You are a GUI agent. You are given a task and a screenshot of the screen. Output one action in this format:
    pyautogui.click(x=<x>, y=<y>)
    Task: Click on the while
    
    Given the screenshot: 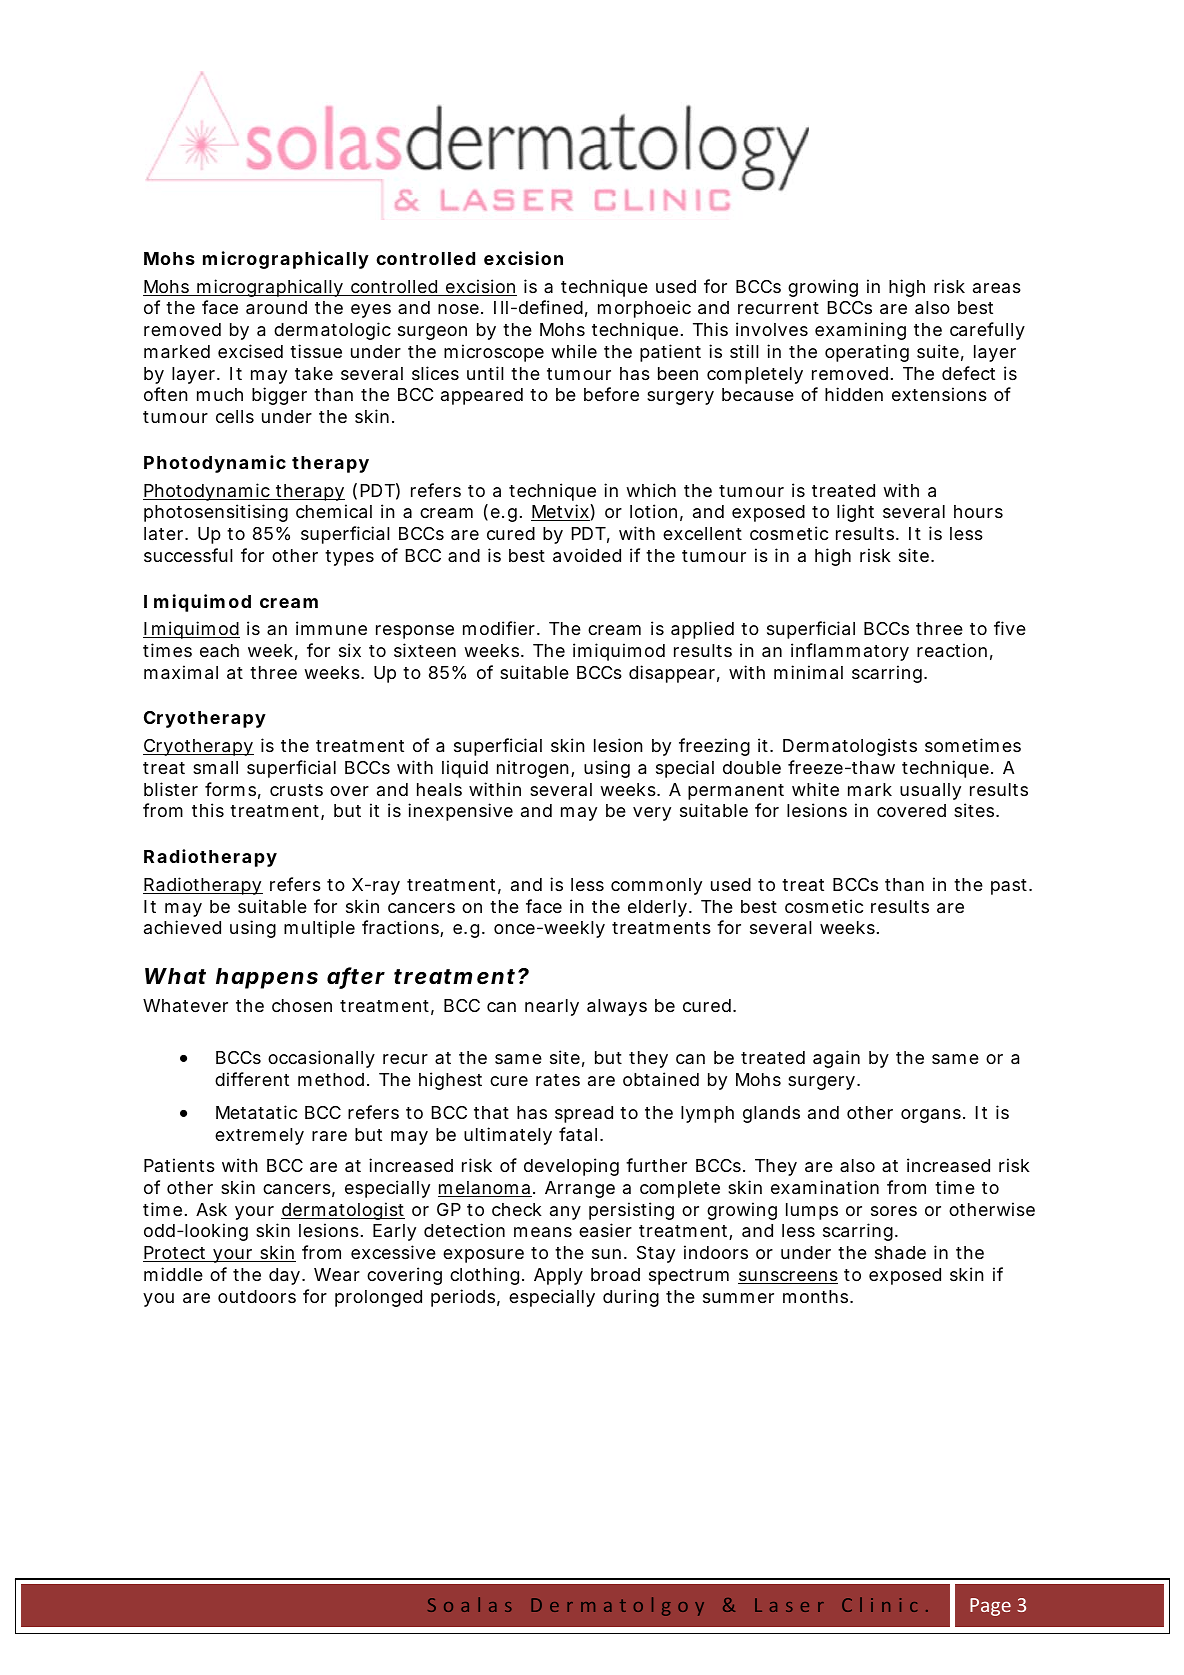 What is the action you would take?
    pyautogui.click(x=574, y=351)
